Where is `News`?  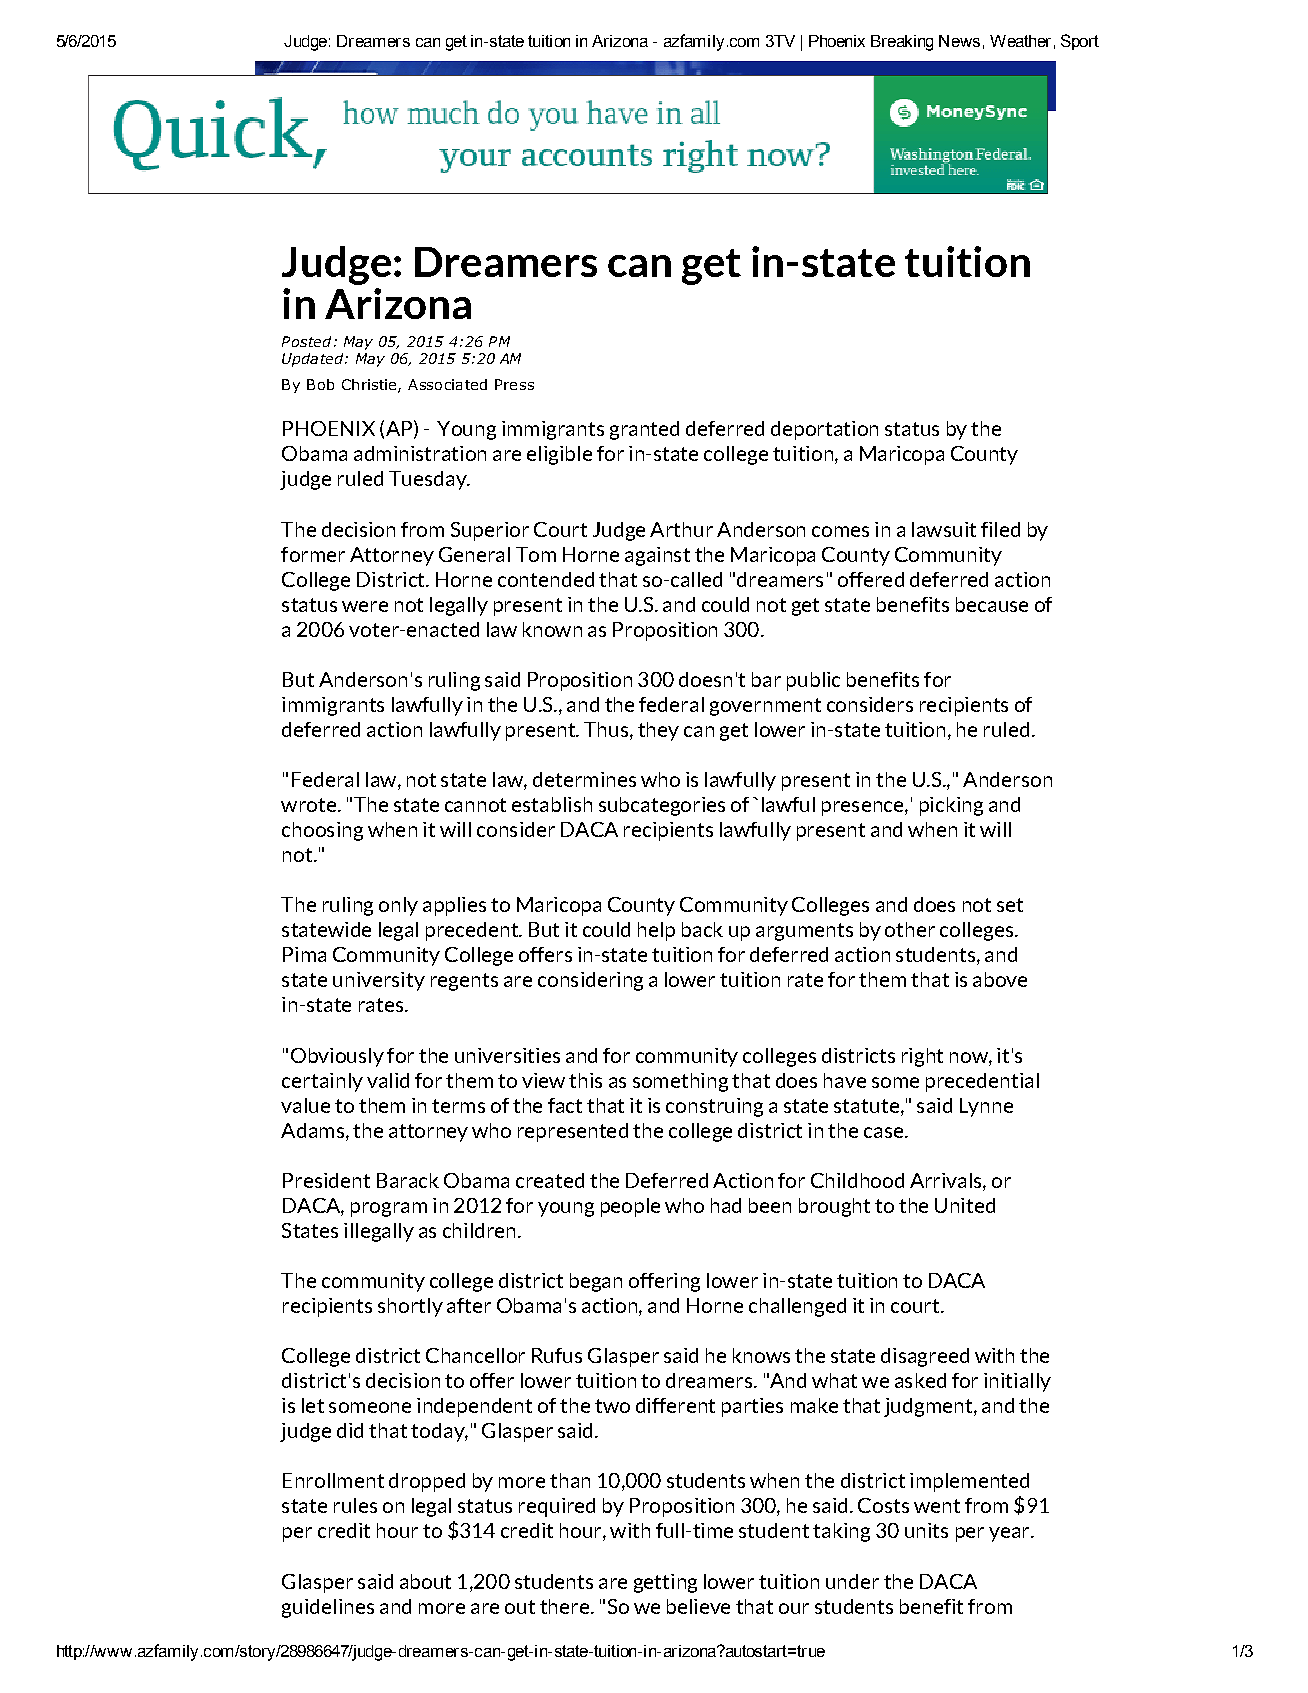 News is located at coordinates (959, 41).
